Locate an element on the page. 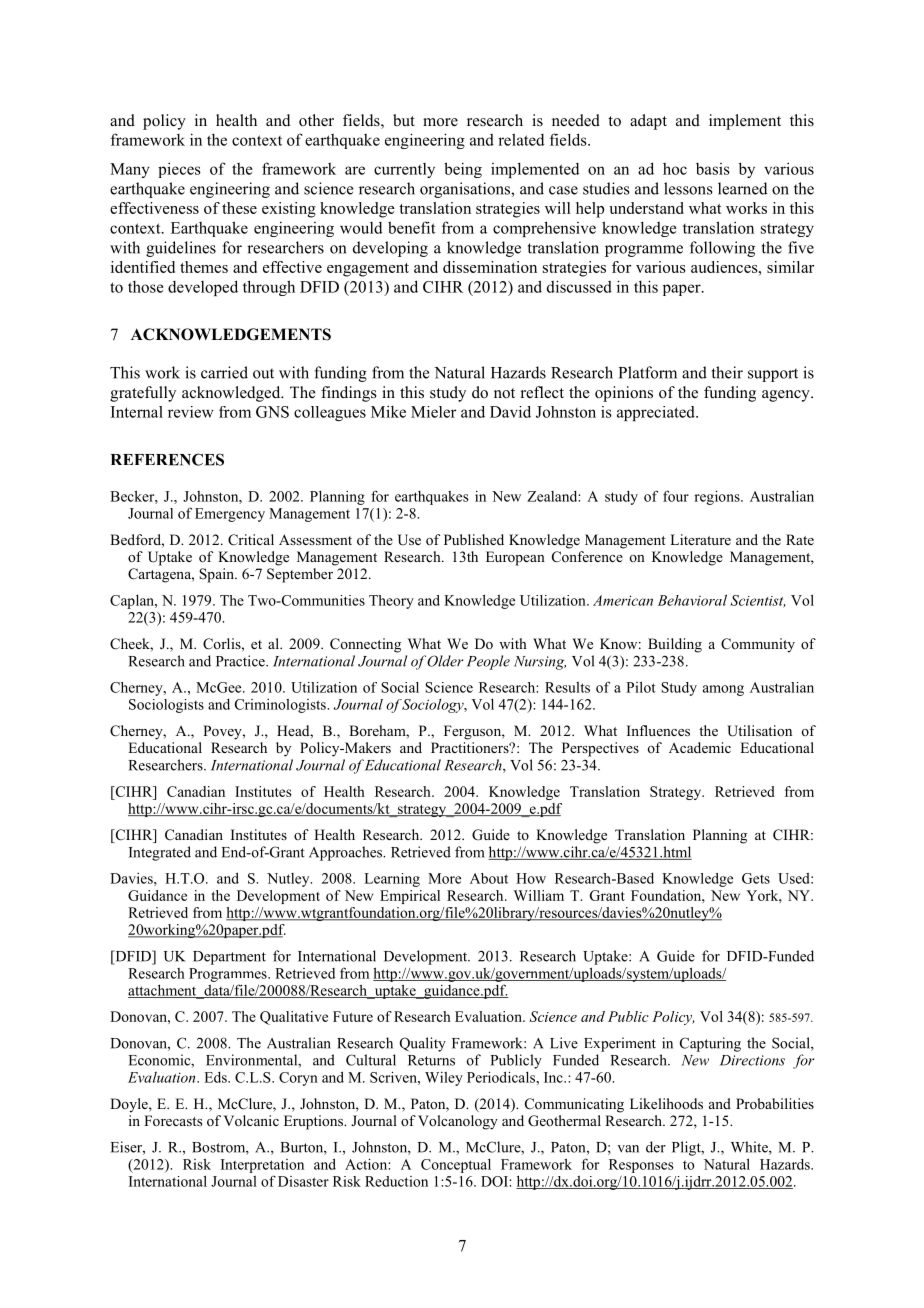 This page has width=924, height=1308. Approaches is located at coordinates (347, 853).
